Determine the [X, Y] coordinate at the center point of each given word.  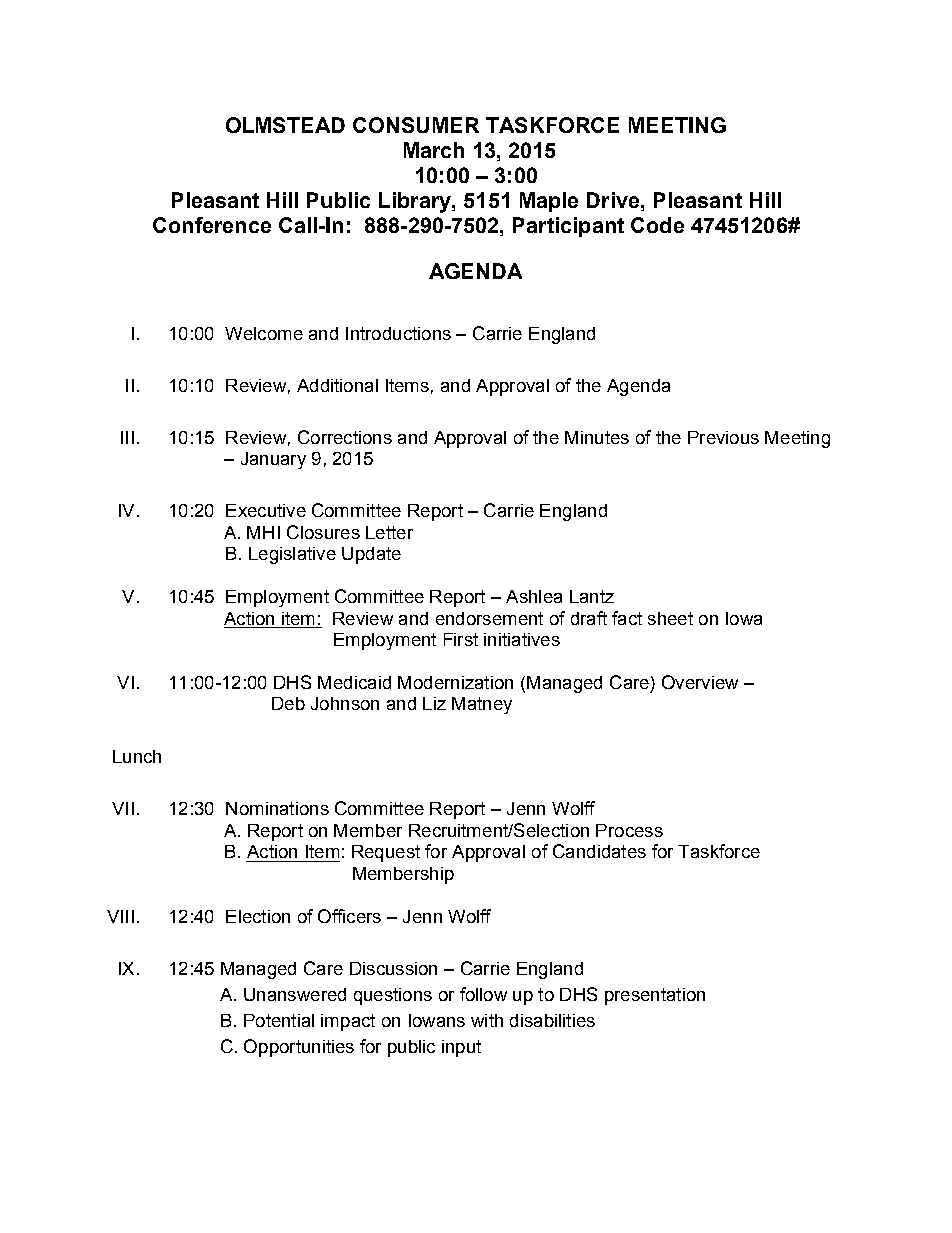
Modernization [455, 682]
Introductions [398, 333]
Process [629, 830]
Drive [614, 200]
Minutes [597, 437]
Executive [266, 510]
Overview [700, 682]
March [434, 150]
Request [386, 853]
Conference [212, 225]
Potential [279, 1020]
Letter [389, 532]
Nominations [277, 808]
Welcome [264, 333]
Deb [288, 703]
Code [657, 225]
